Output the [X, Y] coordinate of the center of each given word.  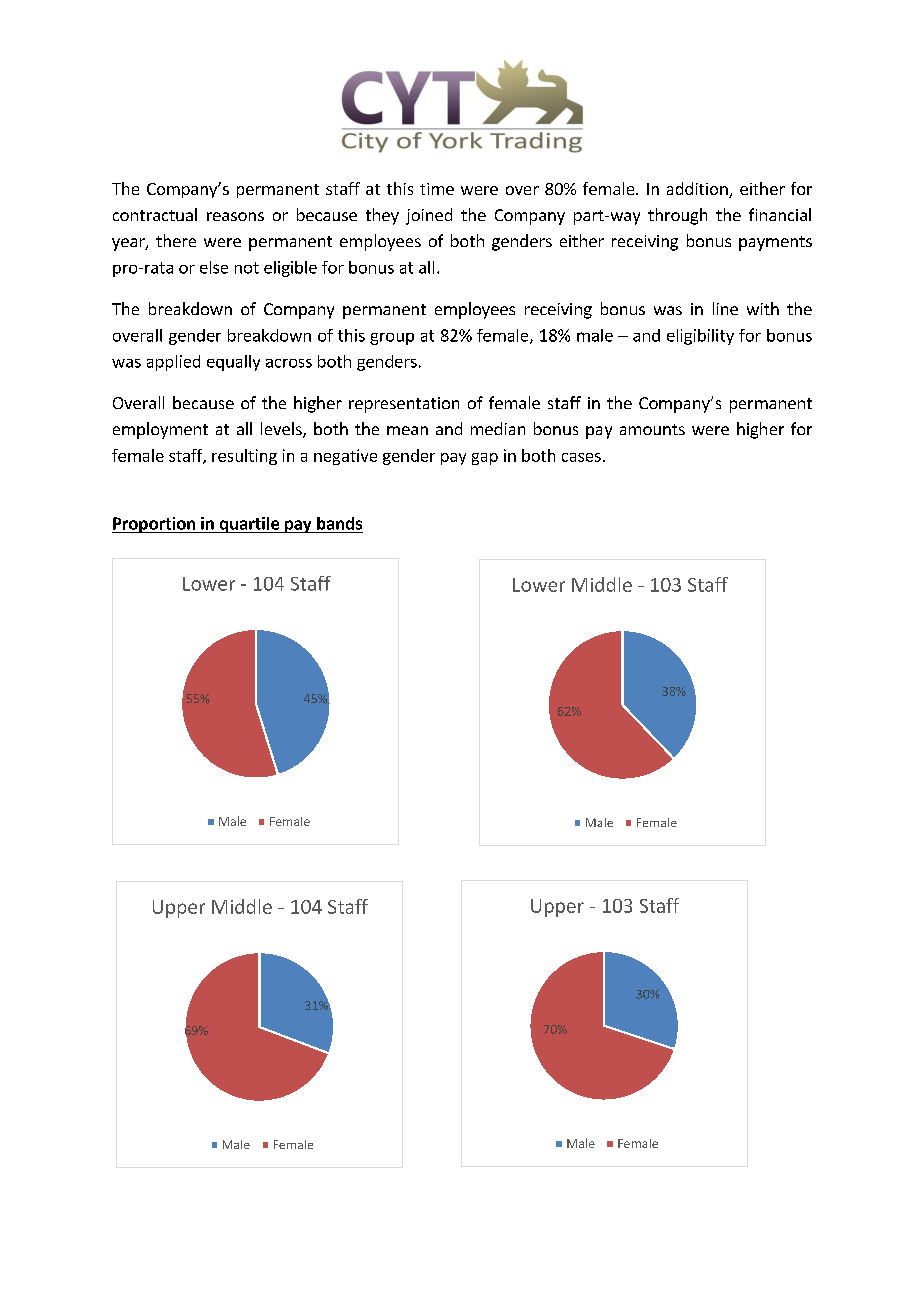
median [498, 428]
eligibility [700, 337]
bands [339, 523]
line [725, 308]
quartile [249, 525]
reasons [235, 216]
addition [698, 190]
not [247, 268]
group [392, 339]
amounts [652, 429]
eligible [290, 269]
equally [233, 363]
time [437, 189]
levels [282, 430]
